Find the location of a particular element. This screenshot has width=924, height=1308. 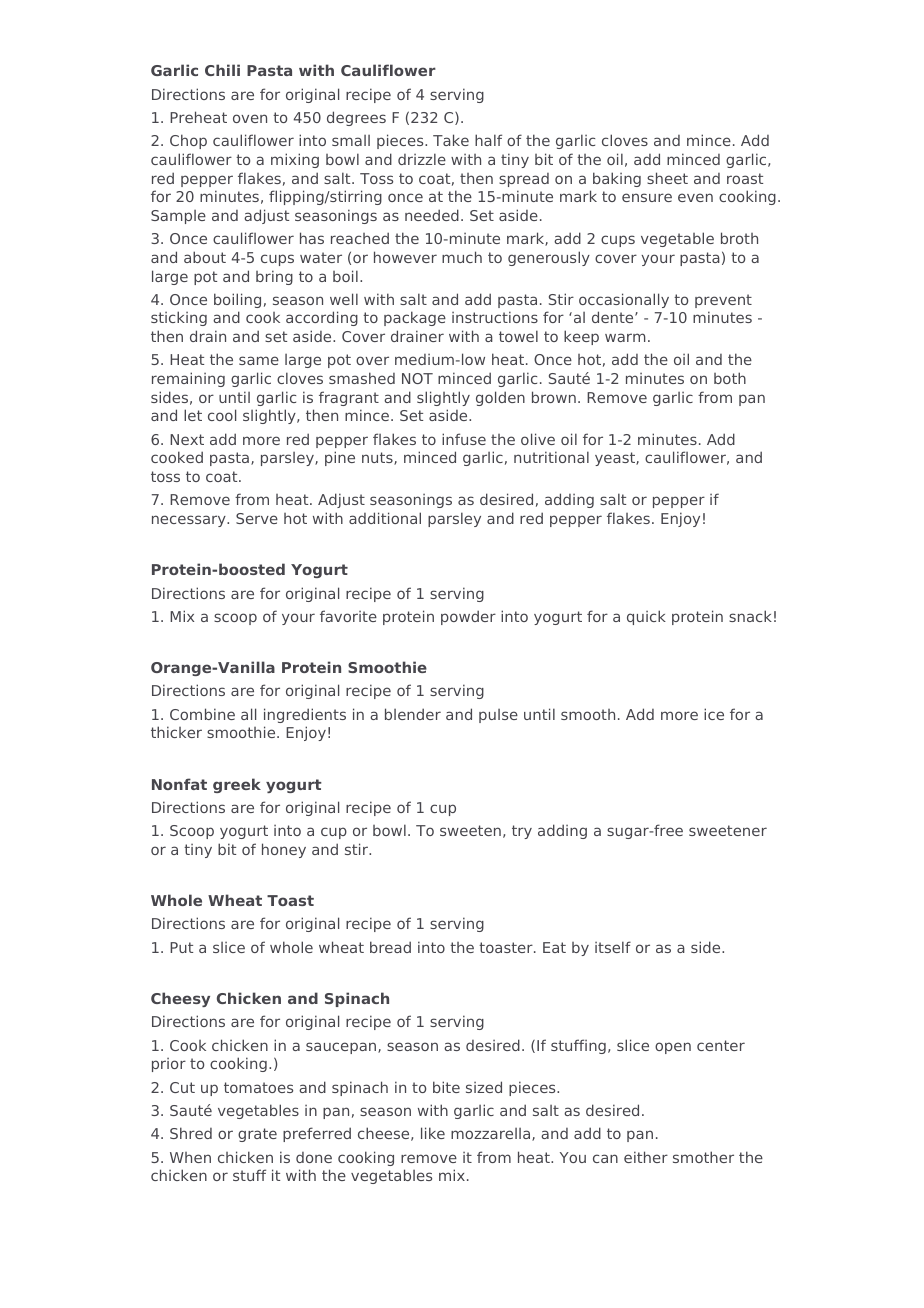

both is located at coordinates (730, 378).
